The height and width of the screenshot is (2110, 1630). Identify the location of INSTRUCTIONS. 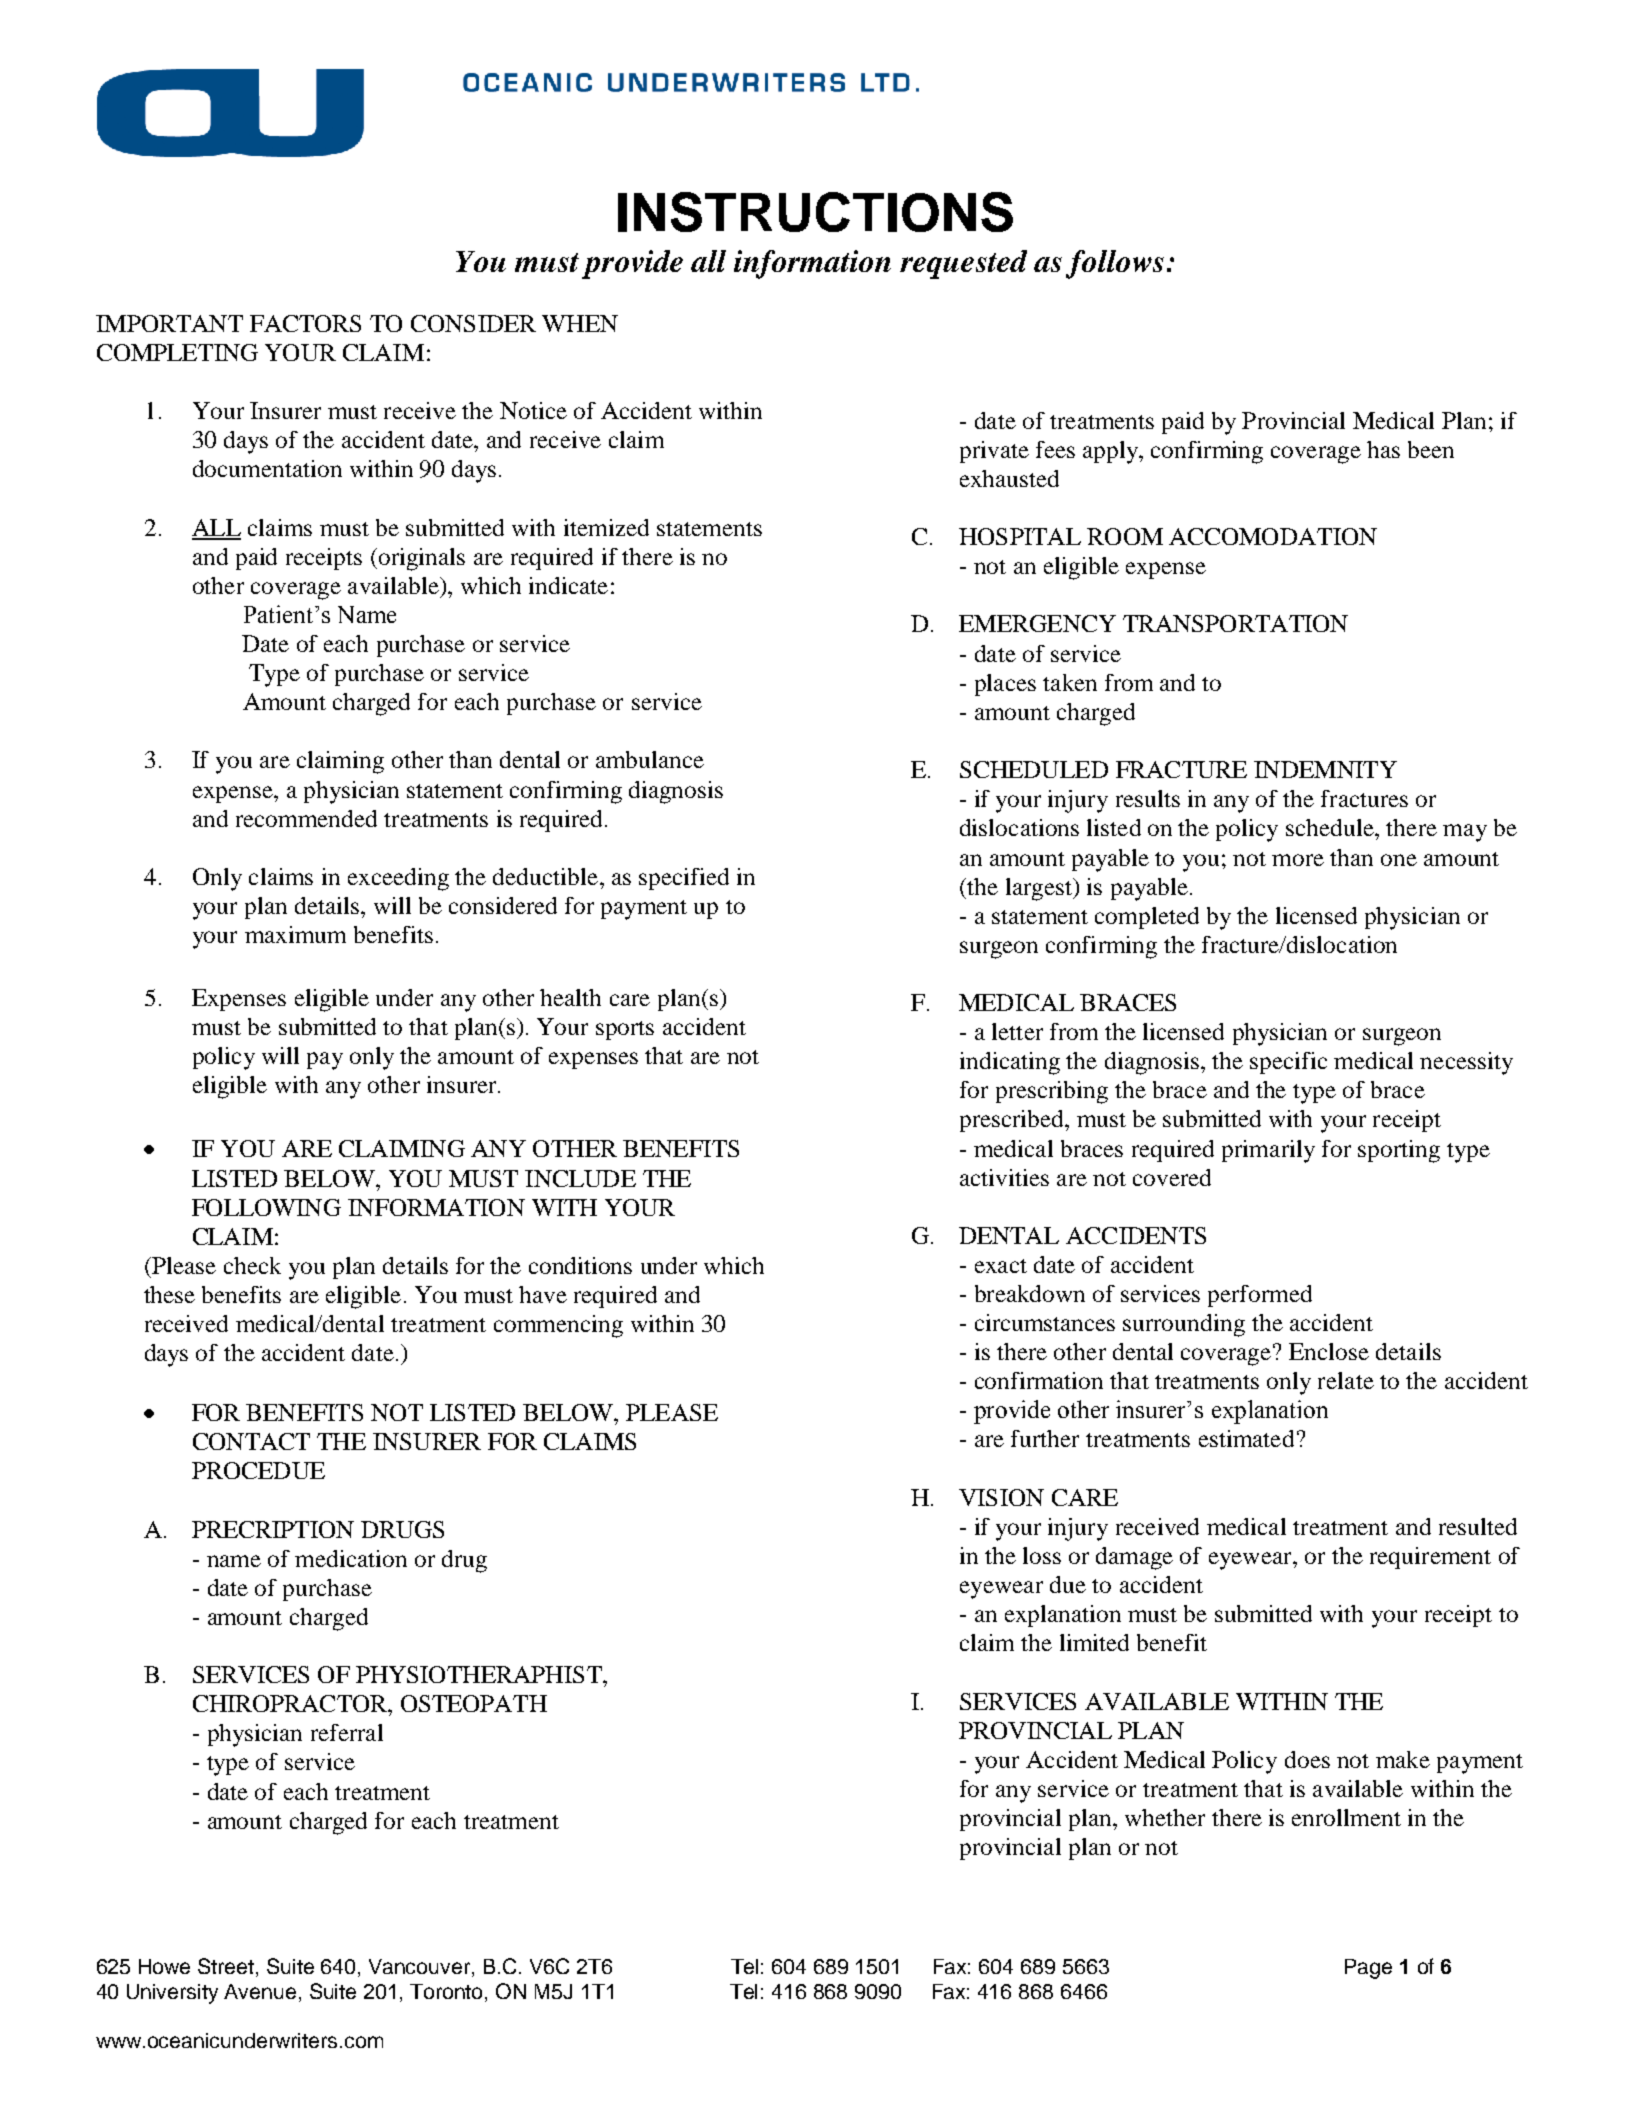
(815, 212).
